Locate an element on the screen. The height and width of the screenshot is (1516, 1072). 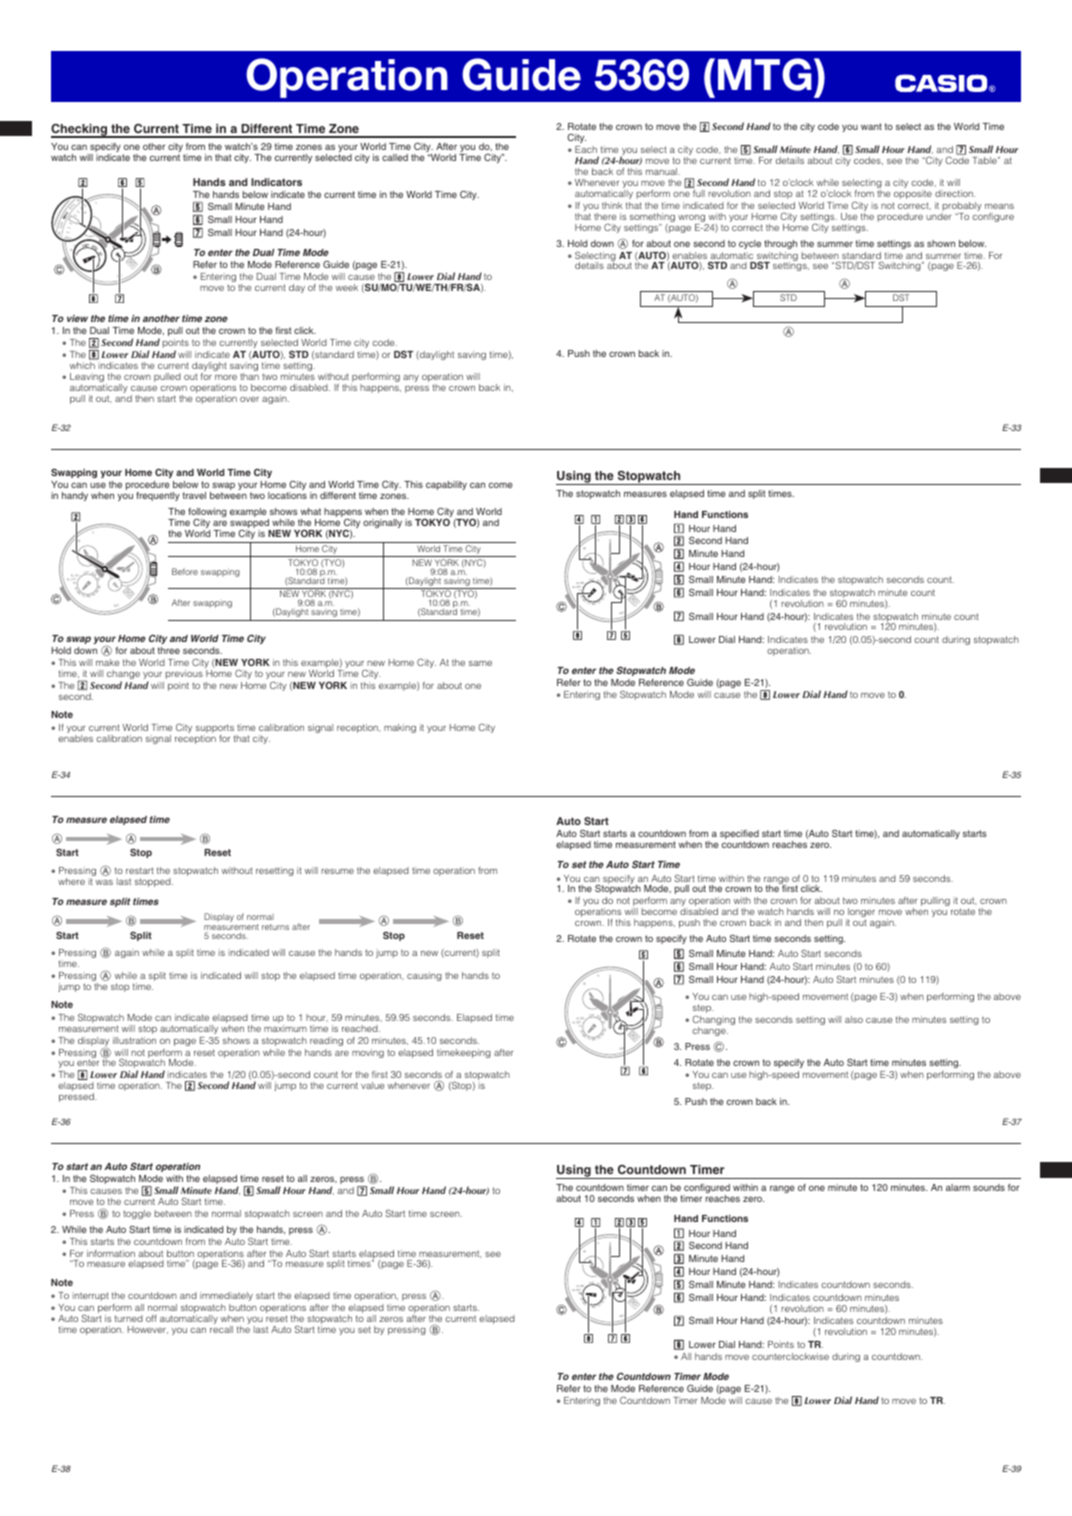
Checking is located at coordinates (80, 130).
